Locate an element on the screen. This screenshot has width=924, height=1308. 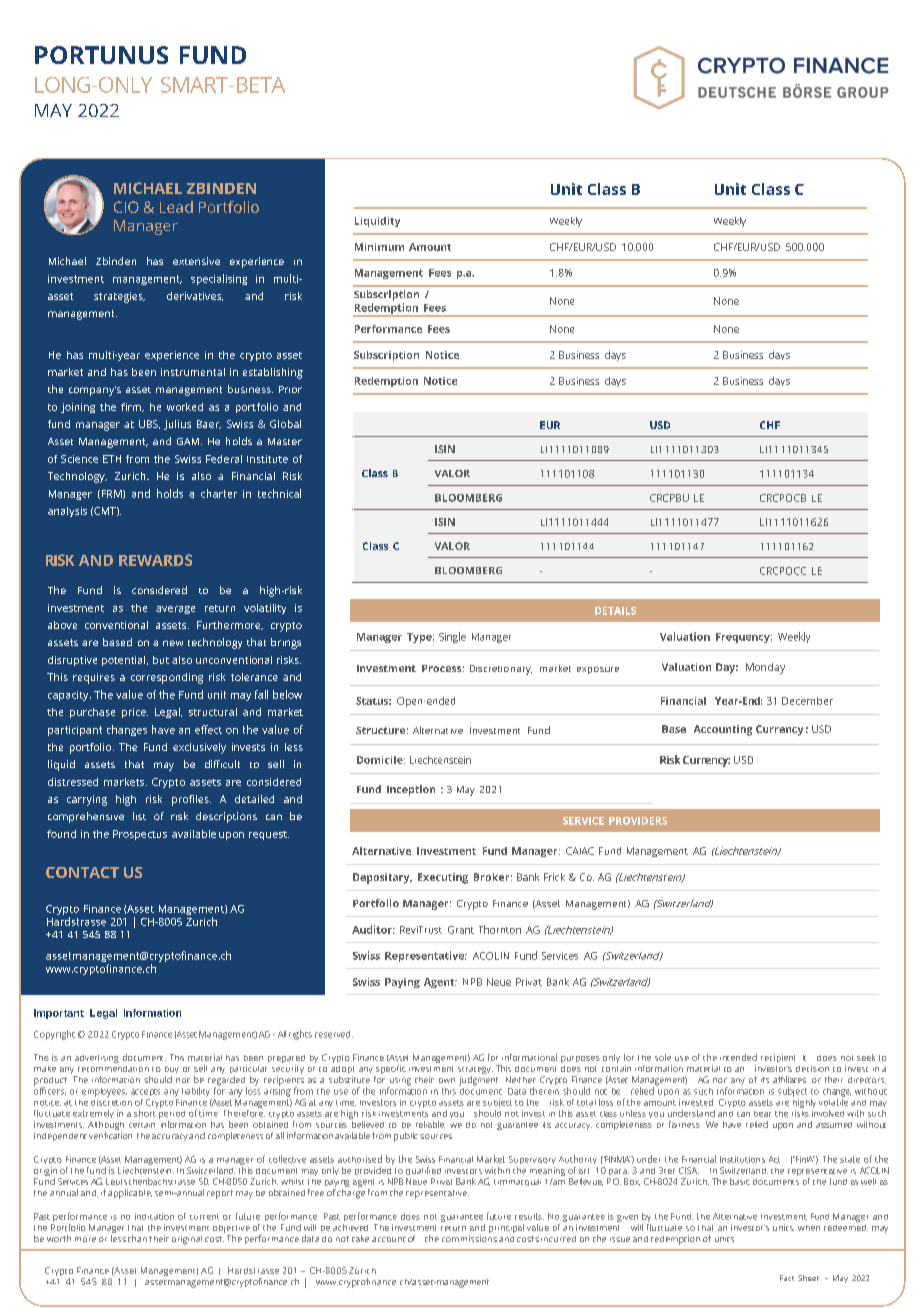
December is located at coordinates (807, 701).
